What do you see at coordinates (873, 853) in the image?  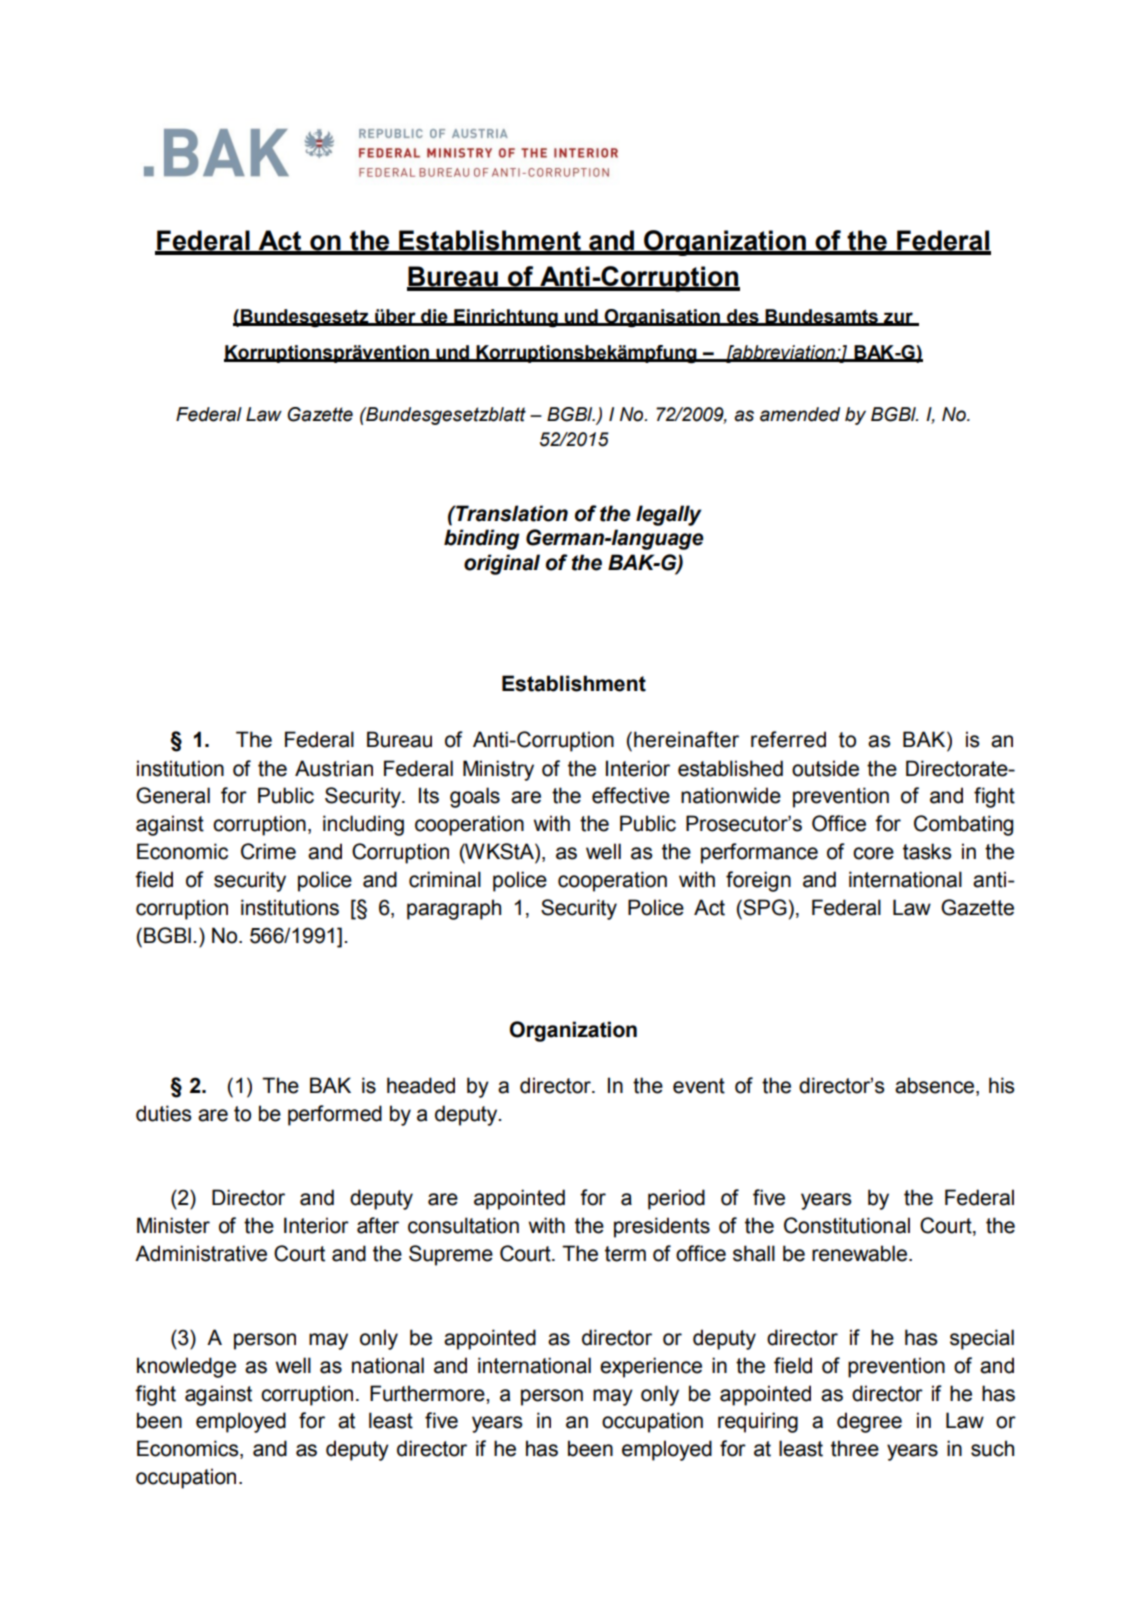 I see `core` at bounding box center [873, 853].
